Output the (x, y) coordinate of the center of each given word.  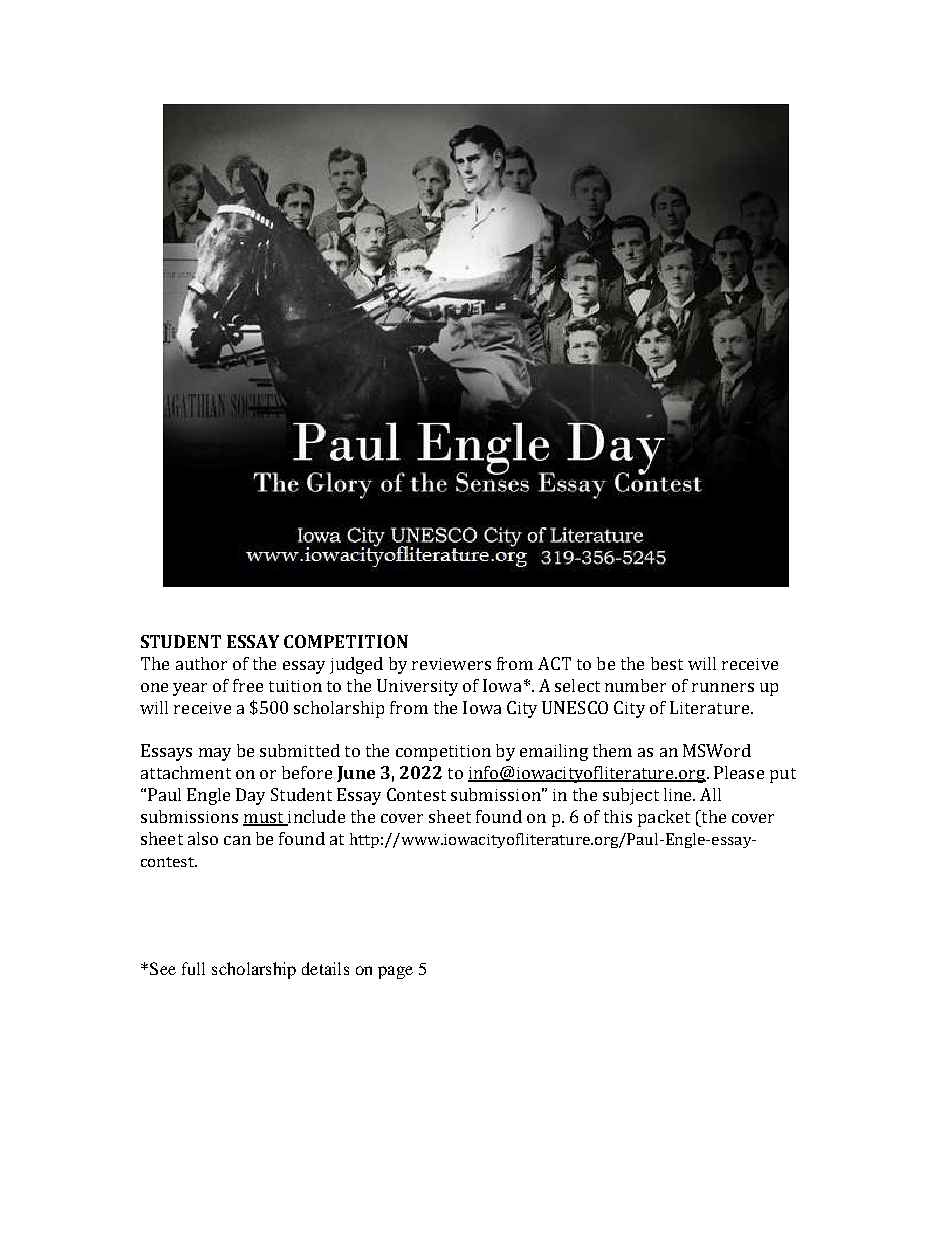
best (667, 663)
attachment (186, 772)
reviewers (451, 664)
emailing (554, 752)
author (201, 663)
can (237, 840)
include (315, 818)
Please (739, 772)
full (193, 968)
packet (664, 818)
